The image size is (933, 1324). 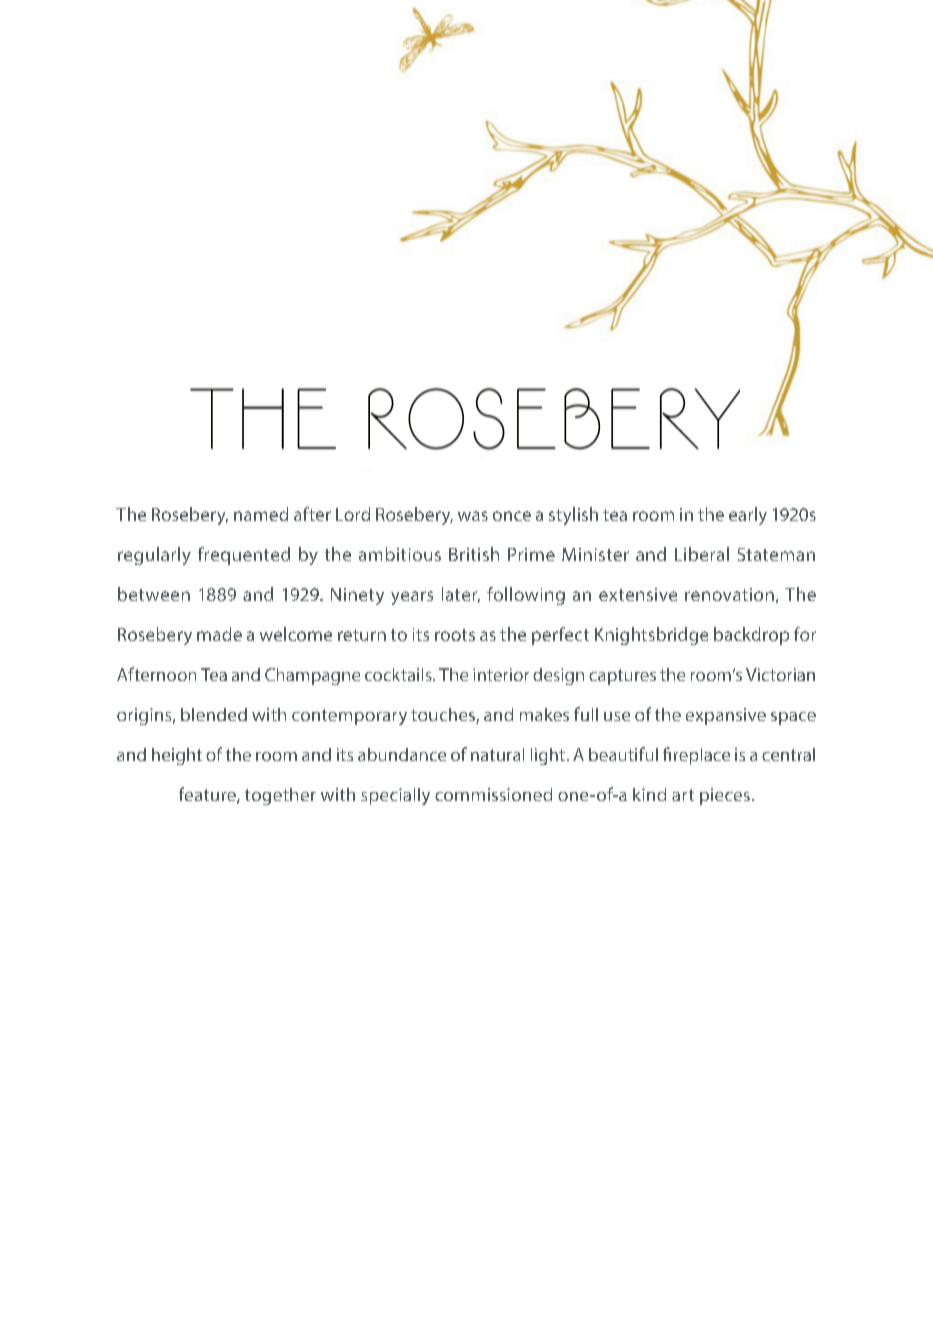 What do you see at coordinates (473, 516) in the image?
I see `was` at bounding box center [473, 516].
